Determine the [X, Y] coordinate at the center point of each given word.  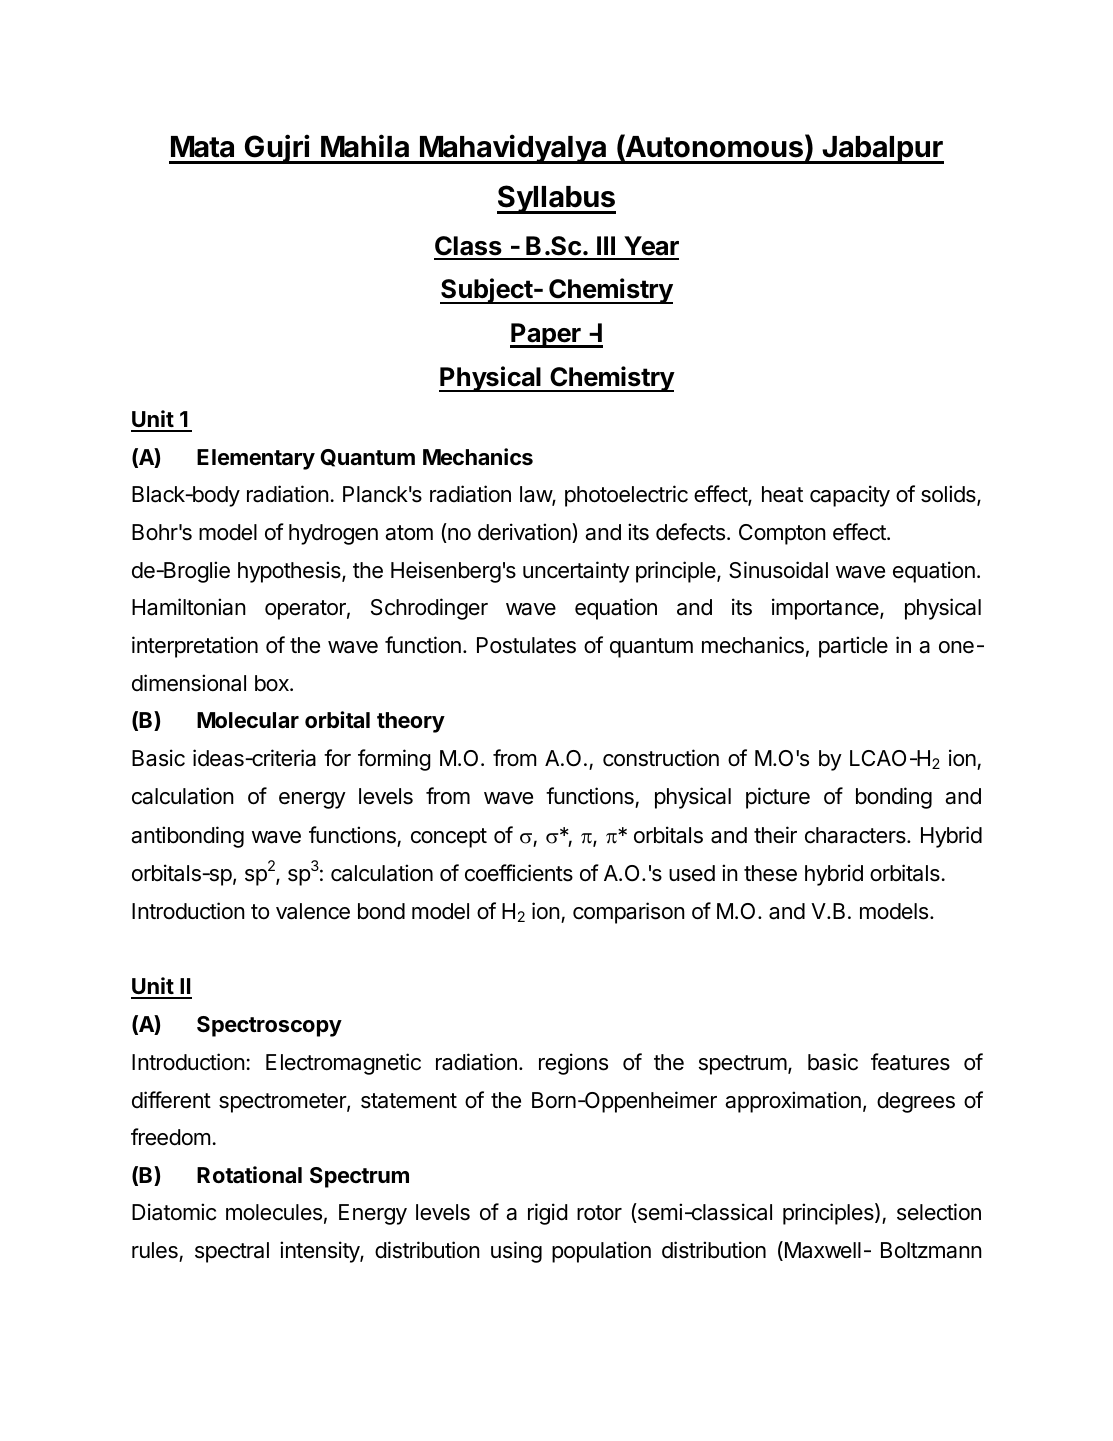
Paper [546, 335]
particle [853, 647]
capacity [850, 496]
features [910, 1062]
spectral [232, 1252]
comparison [629, 913]
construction [661, 758]
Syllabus [556, 199]
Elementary [256, 459]
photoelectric [626, 496]
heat [782, 494]
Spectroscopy [269, 1026]
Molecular [248, 720]
